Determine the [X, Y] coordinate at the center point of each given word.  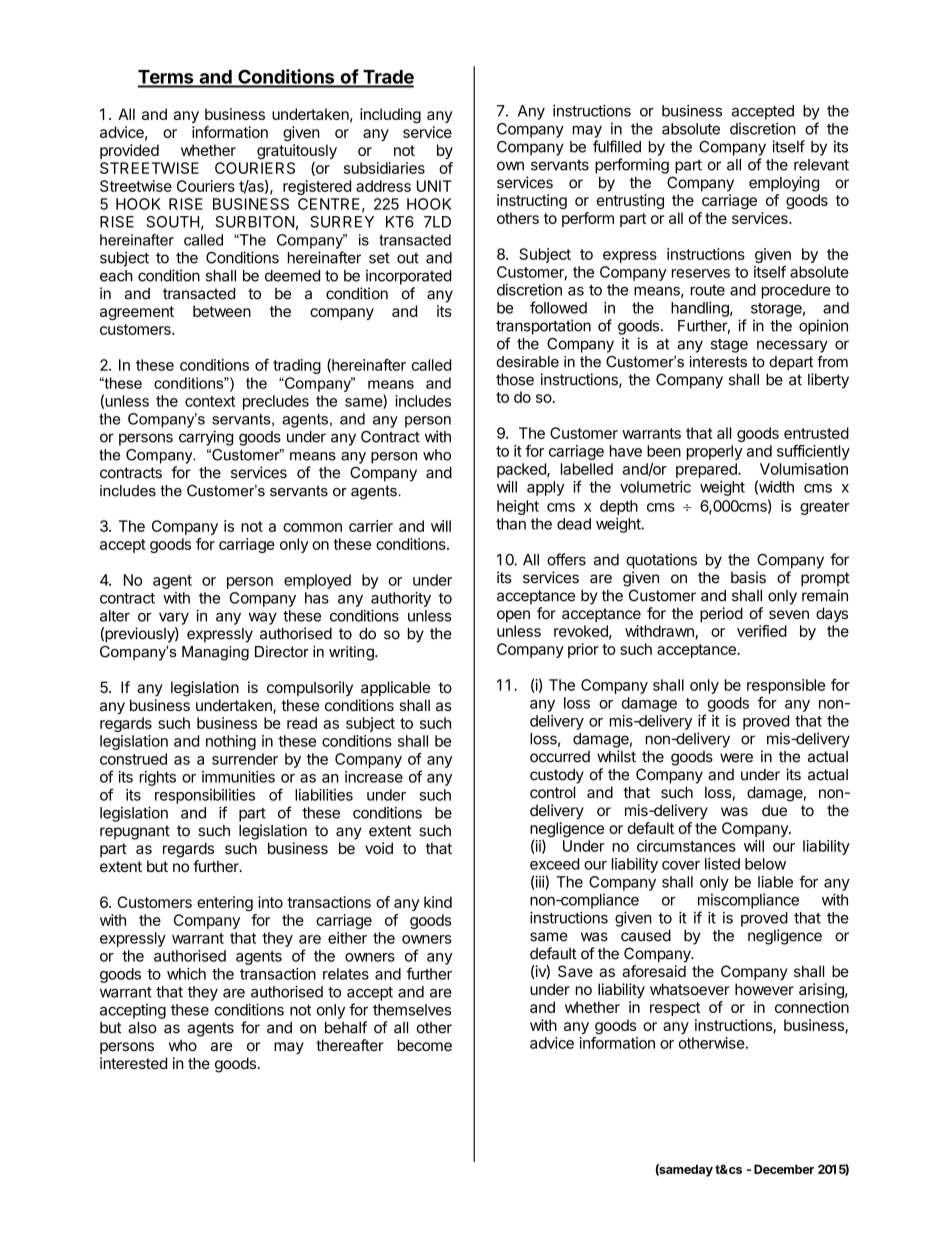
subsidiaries [384, 168]
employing [784, 184]
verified [762, 631]
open [513, 616]
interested [133, 1063]
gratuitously [297, 151]
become [425, 1045]
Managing [215, 653]
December [784, 1169]
